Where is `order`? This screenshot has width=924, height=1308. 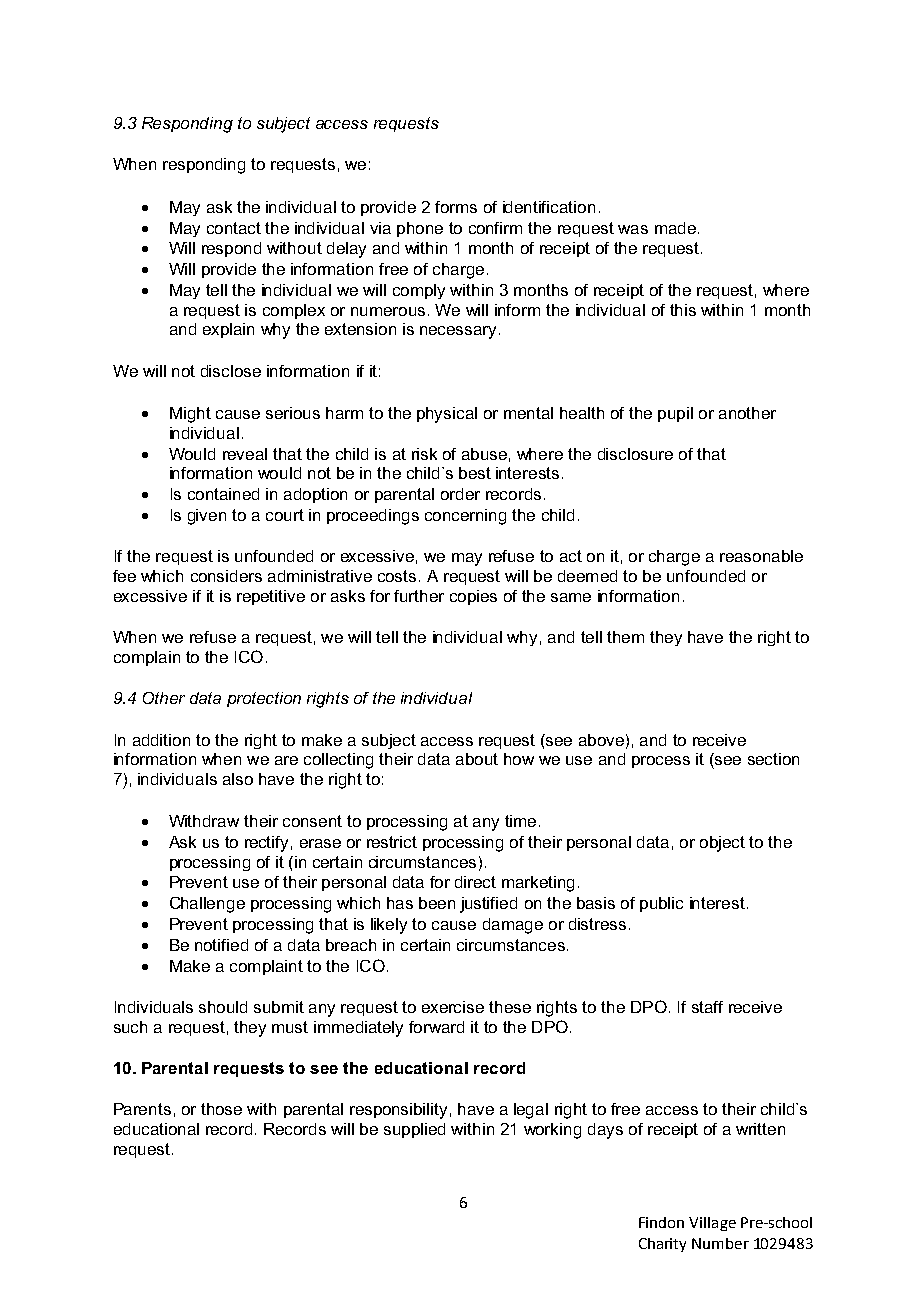 order is located at coordinates (460, 494).
